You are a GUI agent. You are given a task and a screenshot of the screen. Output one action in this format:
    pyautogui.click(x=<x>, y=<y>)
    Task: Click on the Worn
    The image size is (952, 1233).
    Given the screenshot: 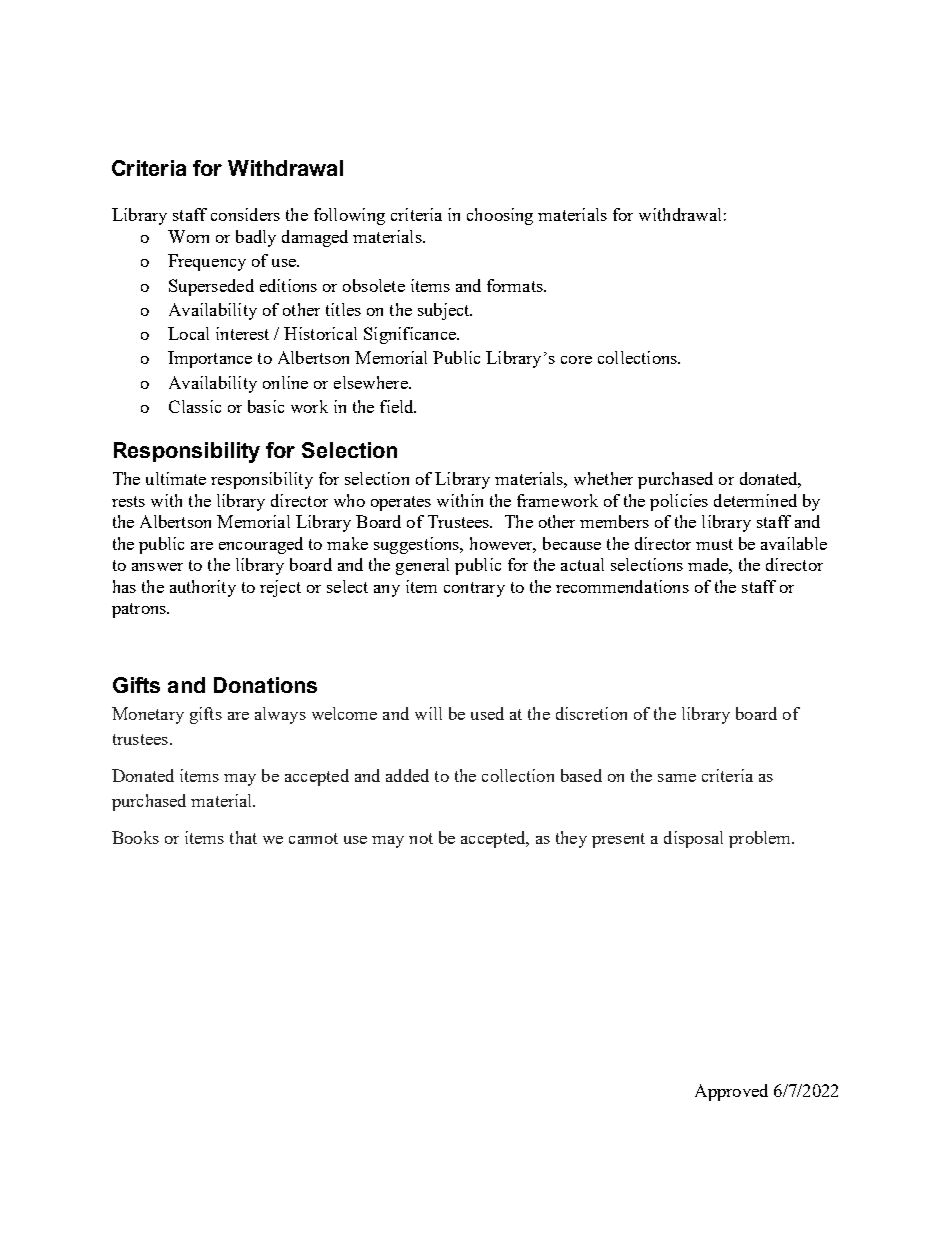 What is the action you would take?
    pyautogui.click(x=188, y=236)
